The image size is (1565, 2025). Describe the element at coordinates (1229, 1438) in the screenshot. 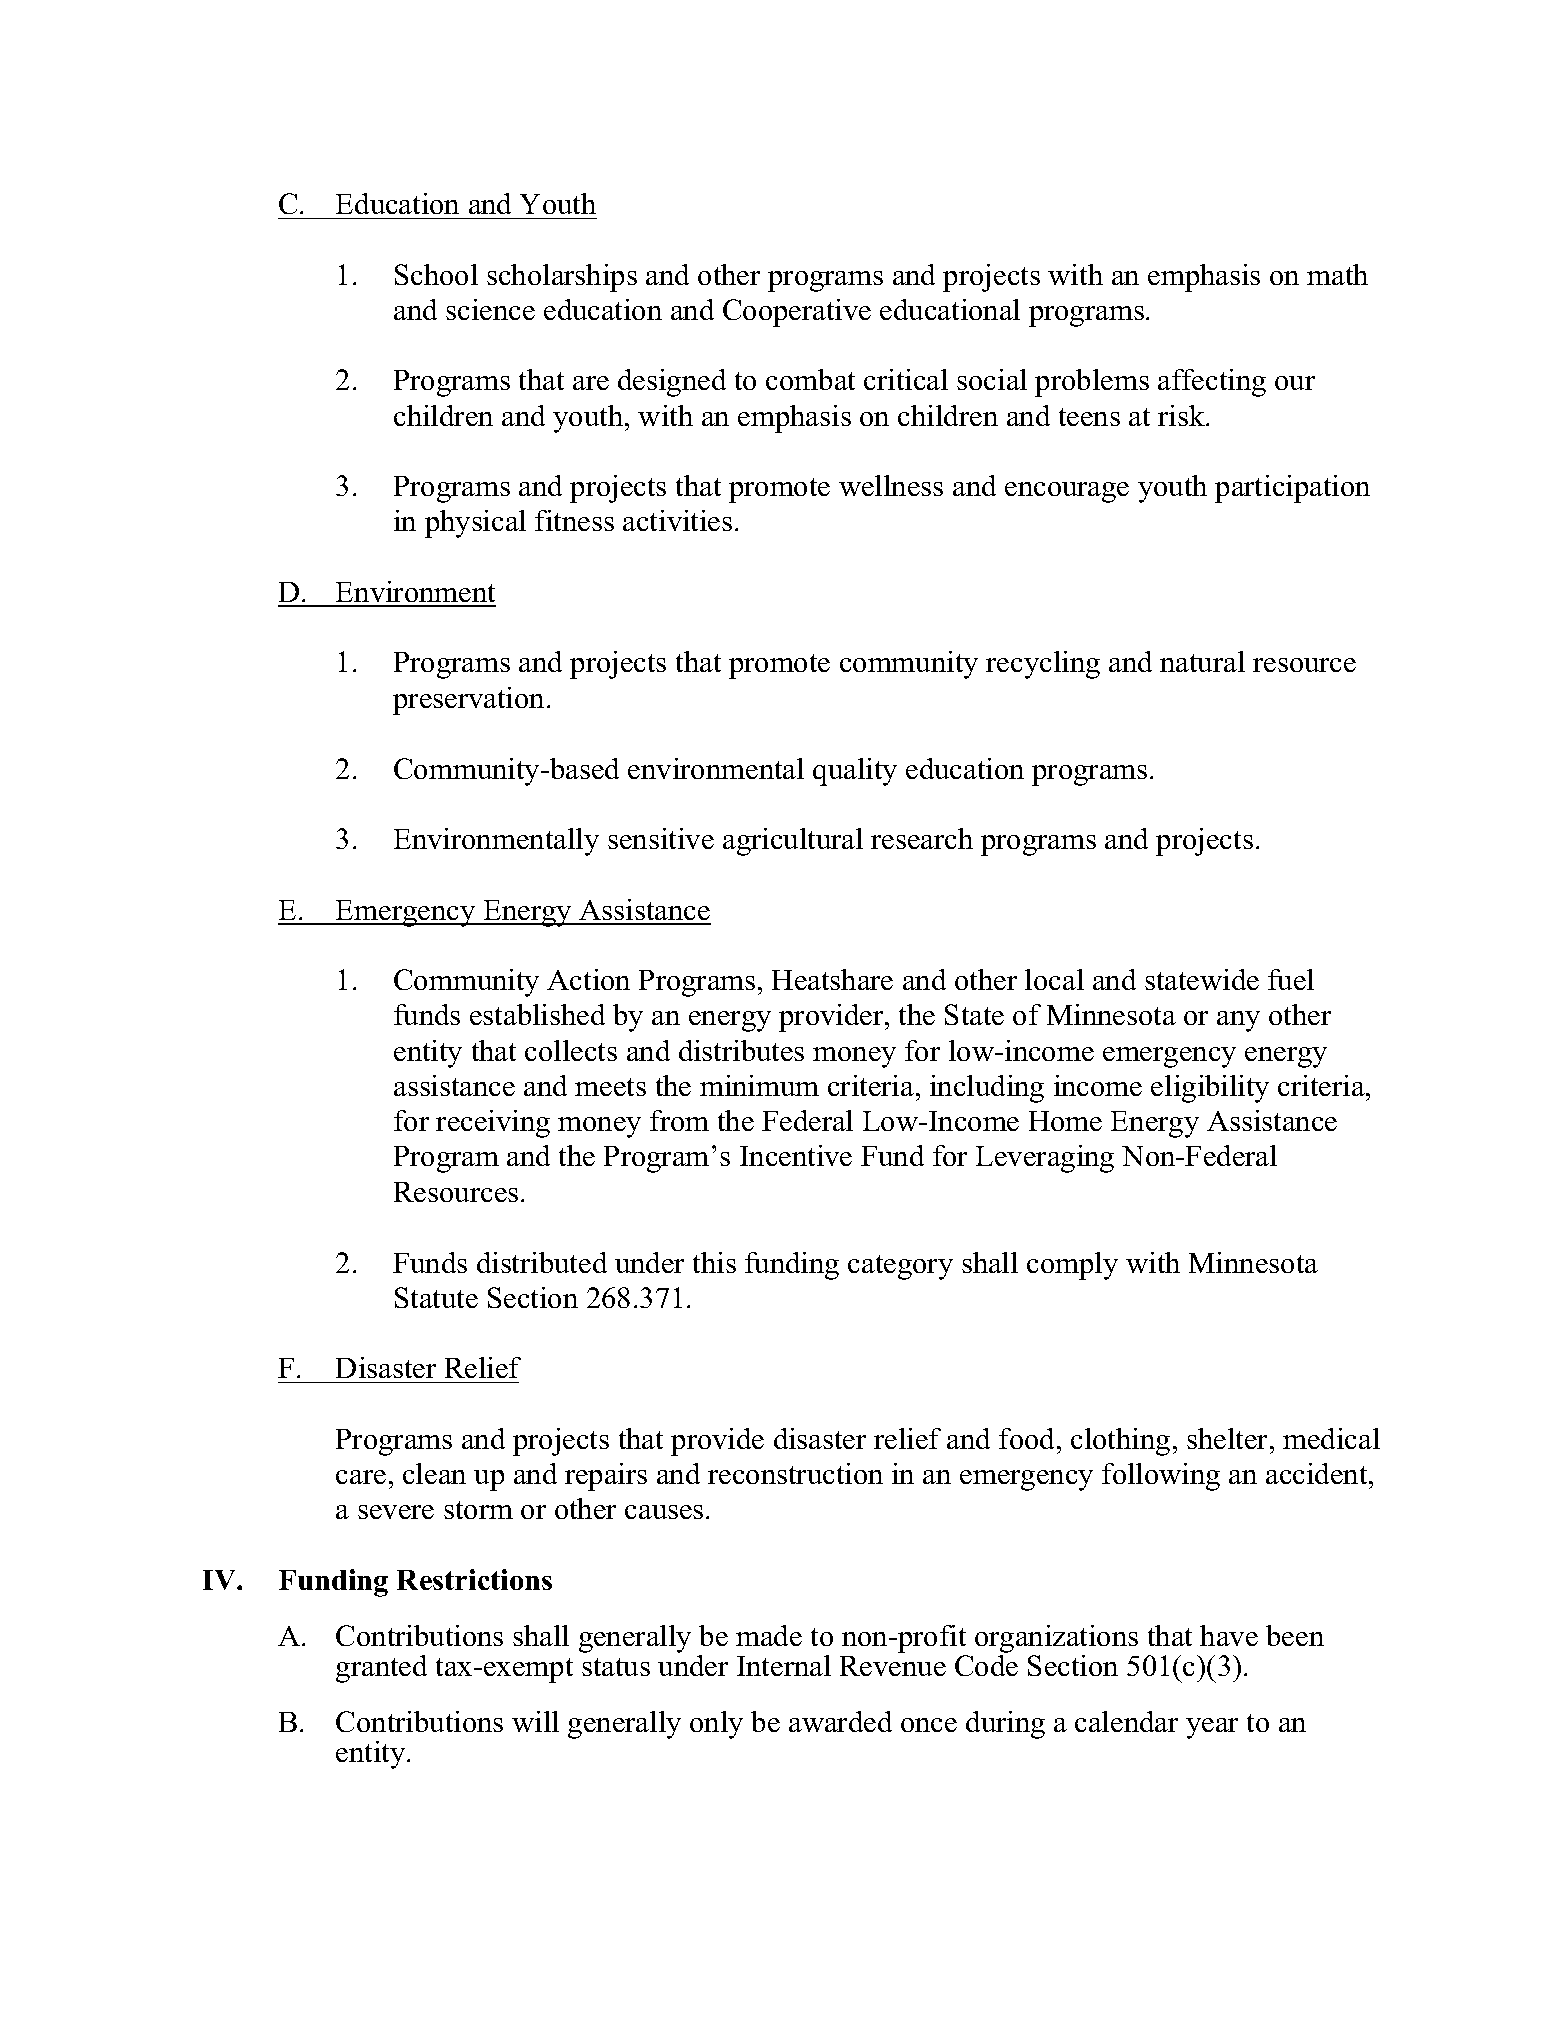

I see `shelter` at that location.
